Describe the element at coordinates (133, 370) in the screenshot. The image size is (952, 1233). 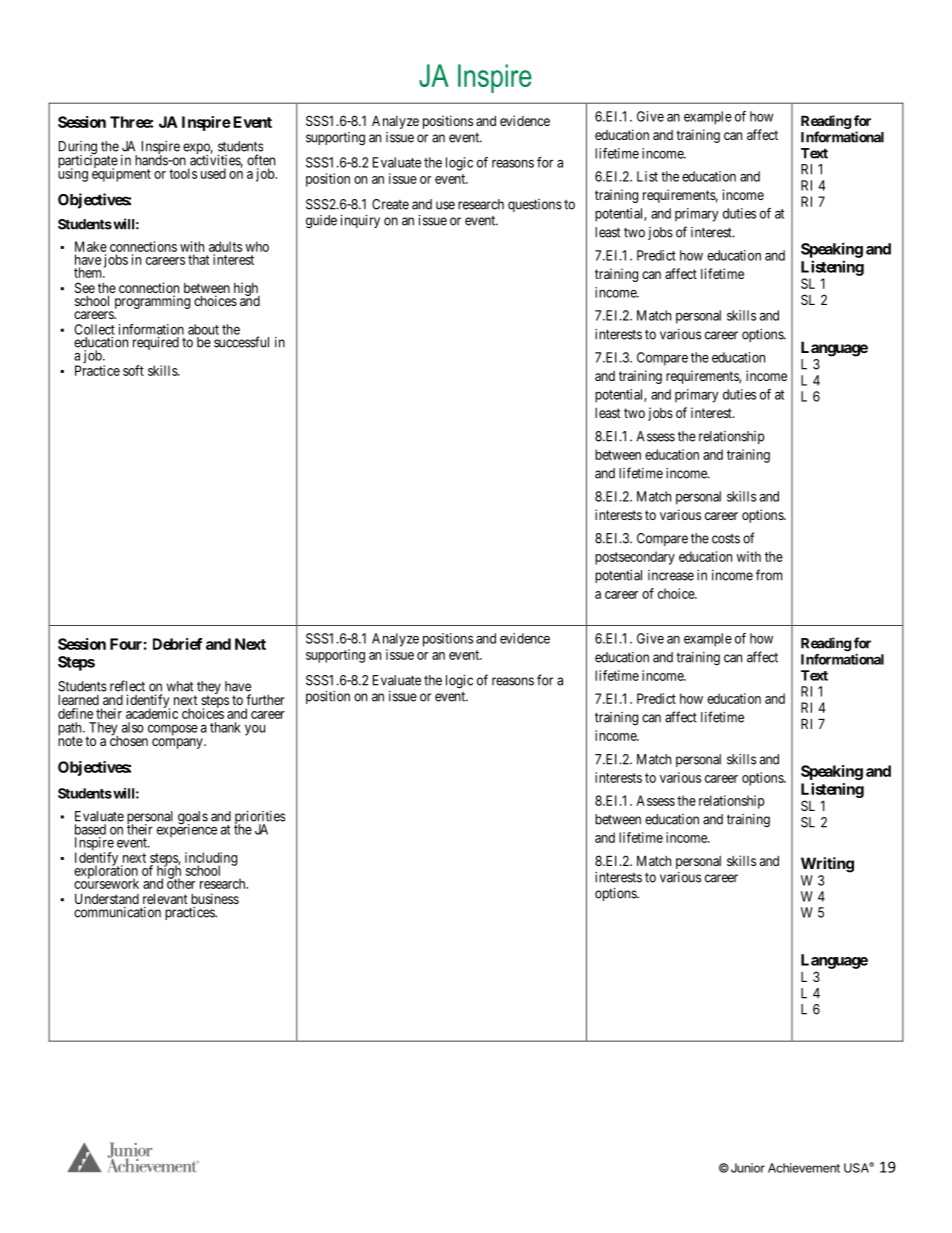
I see `soft` at that location.
